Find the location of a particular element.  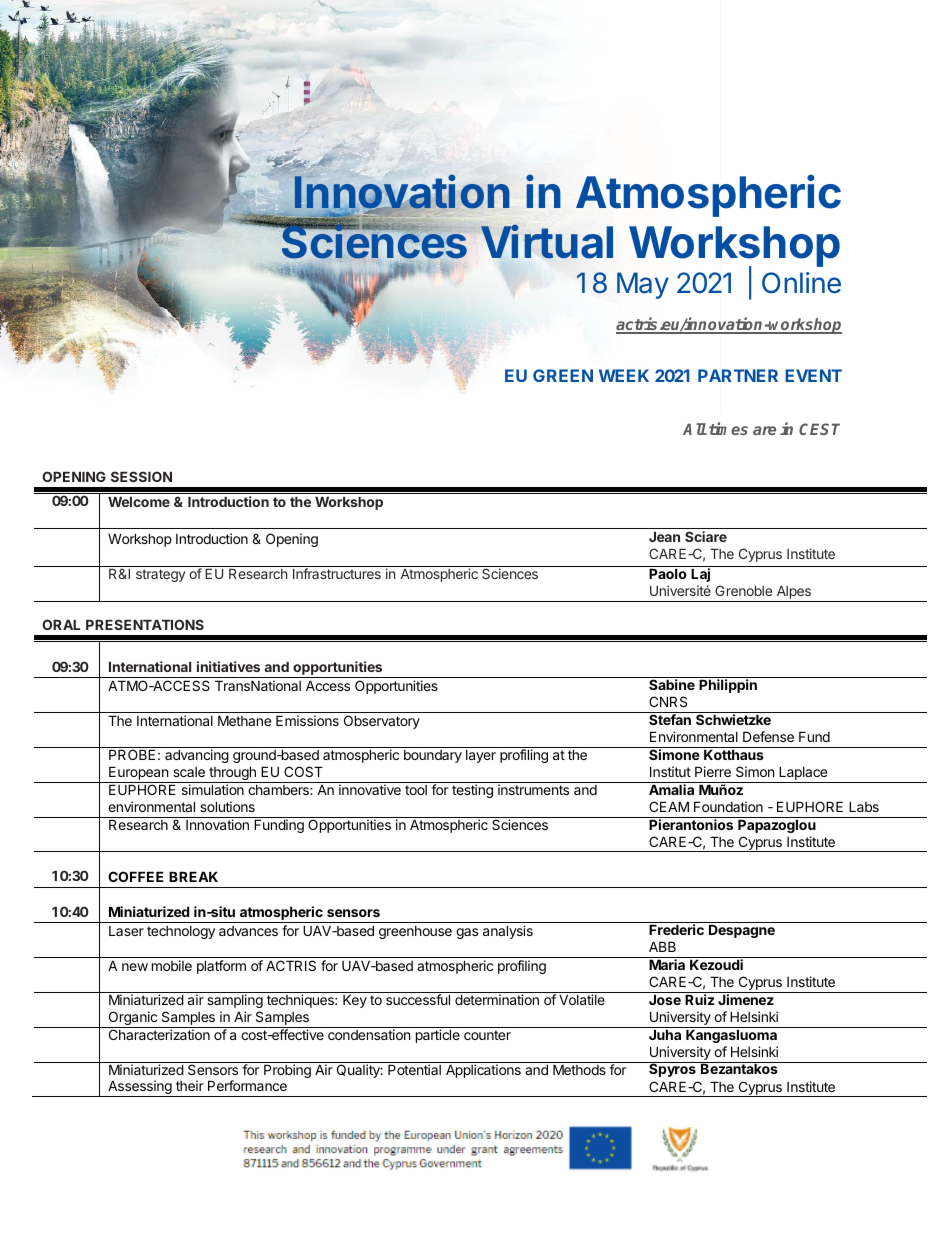

Applications is located at coordinates (483, 1071).
